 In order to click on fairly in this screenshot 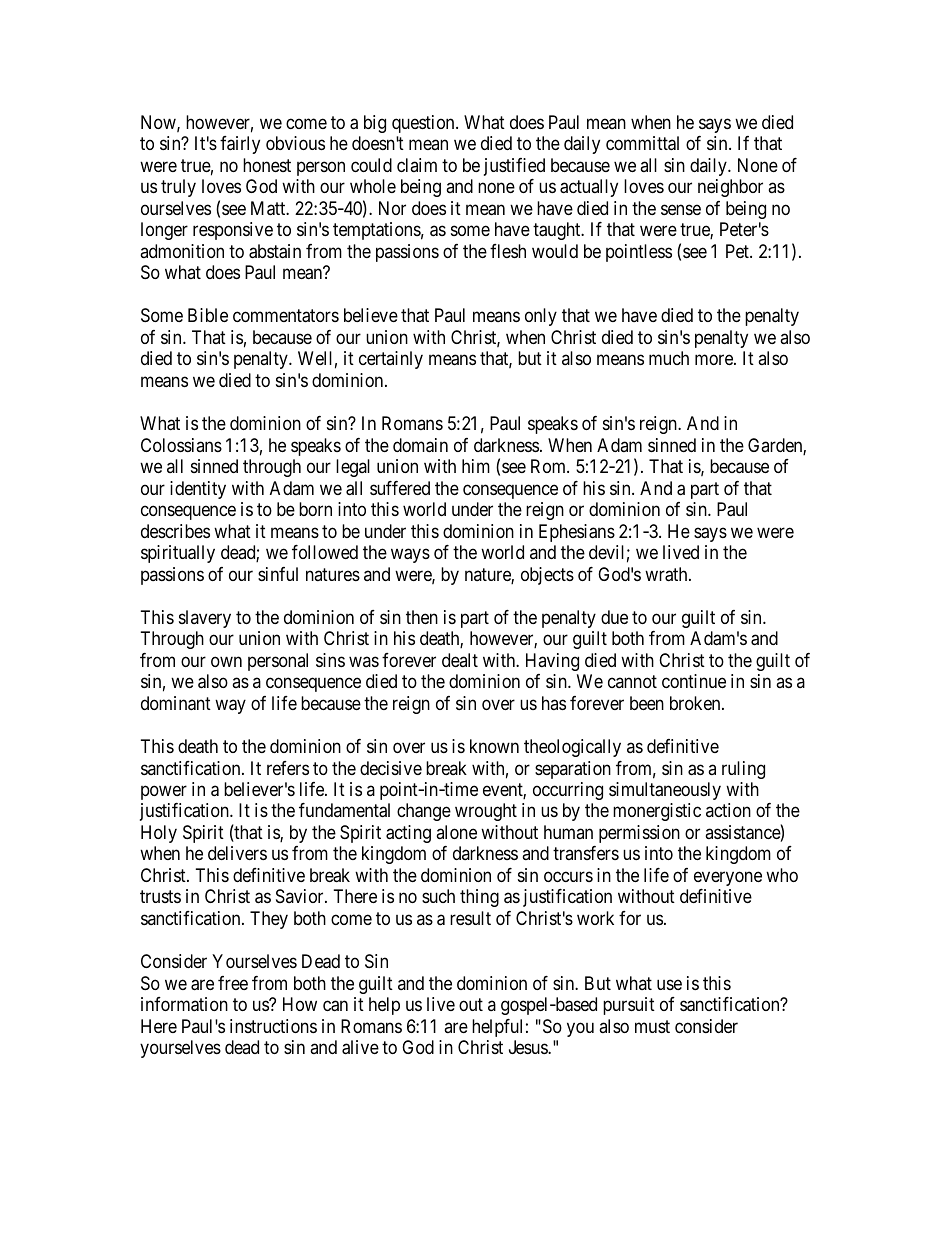, I will do `click(240, 145)`.
